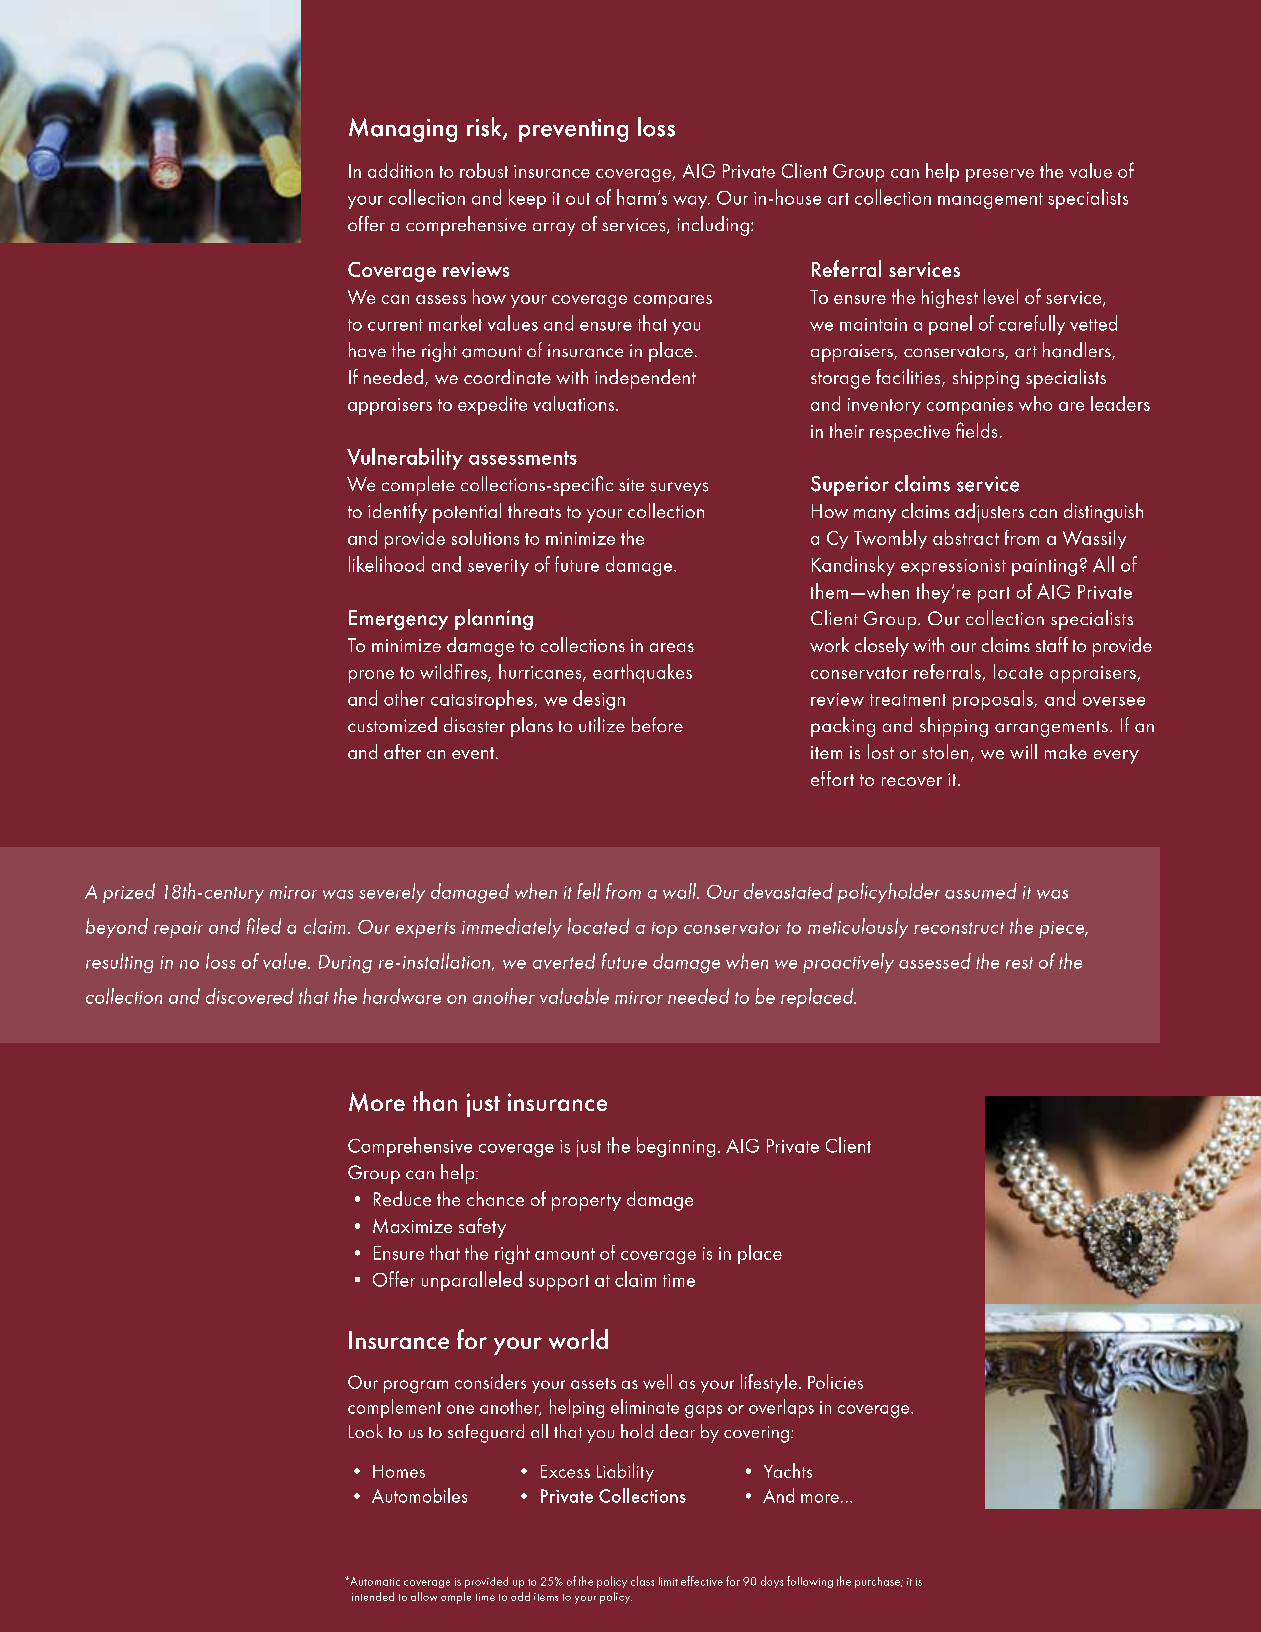 The image size is (1261, 1632). Describe the element at coordinates (578, 199) in the screenshot. I see `out` at that location.
